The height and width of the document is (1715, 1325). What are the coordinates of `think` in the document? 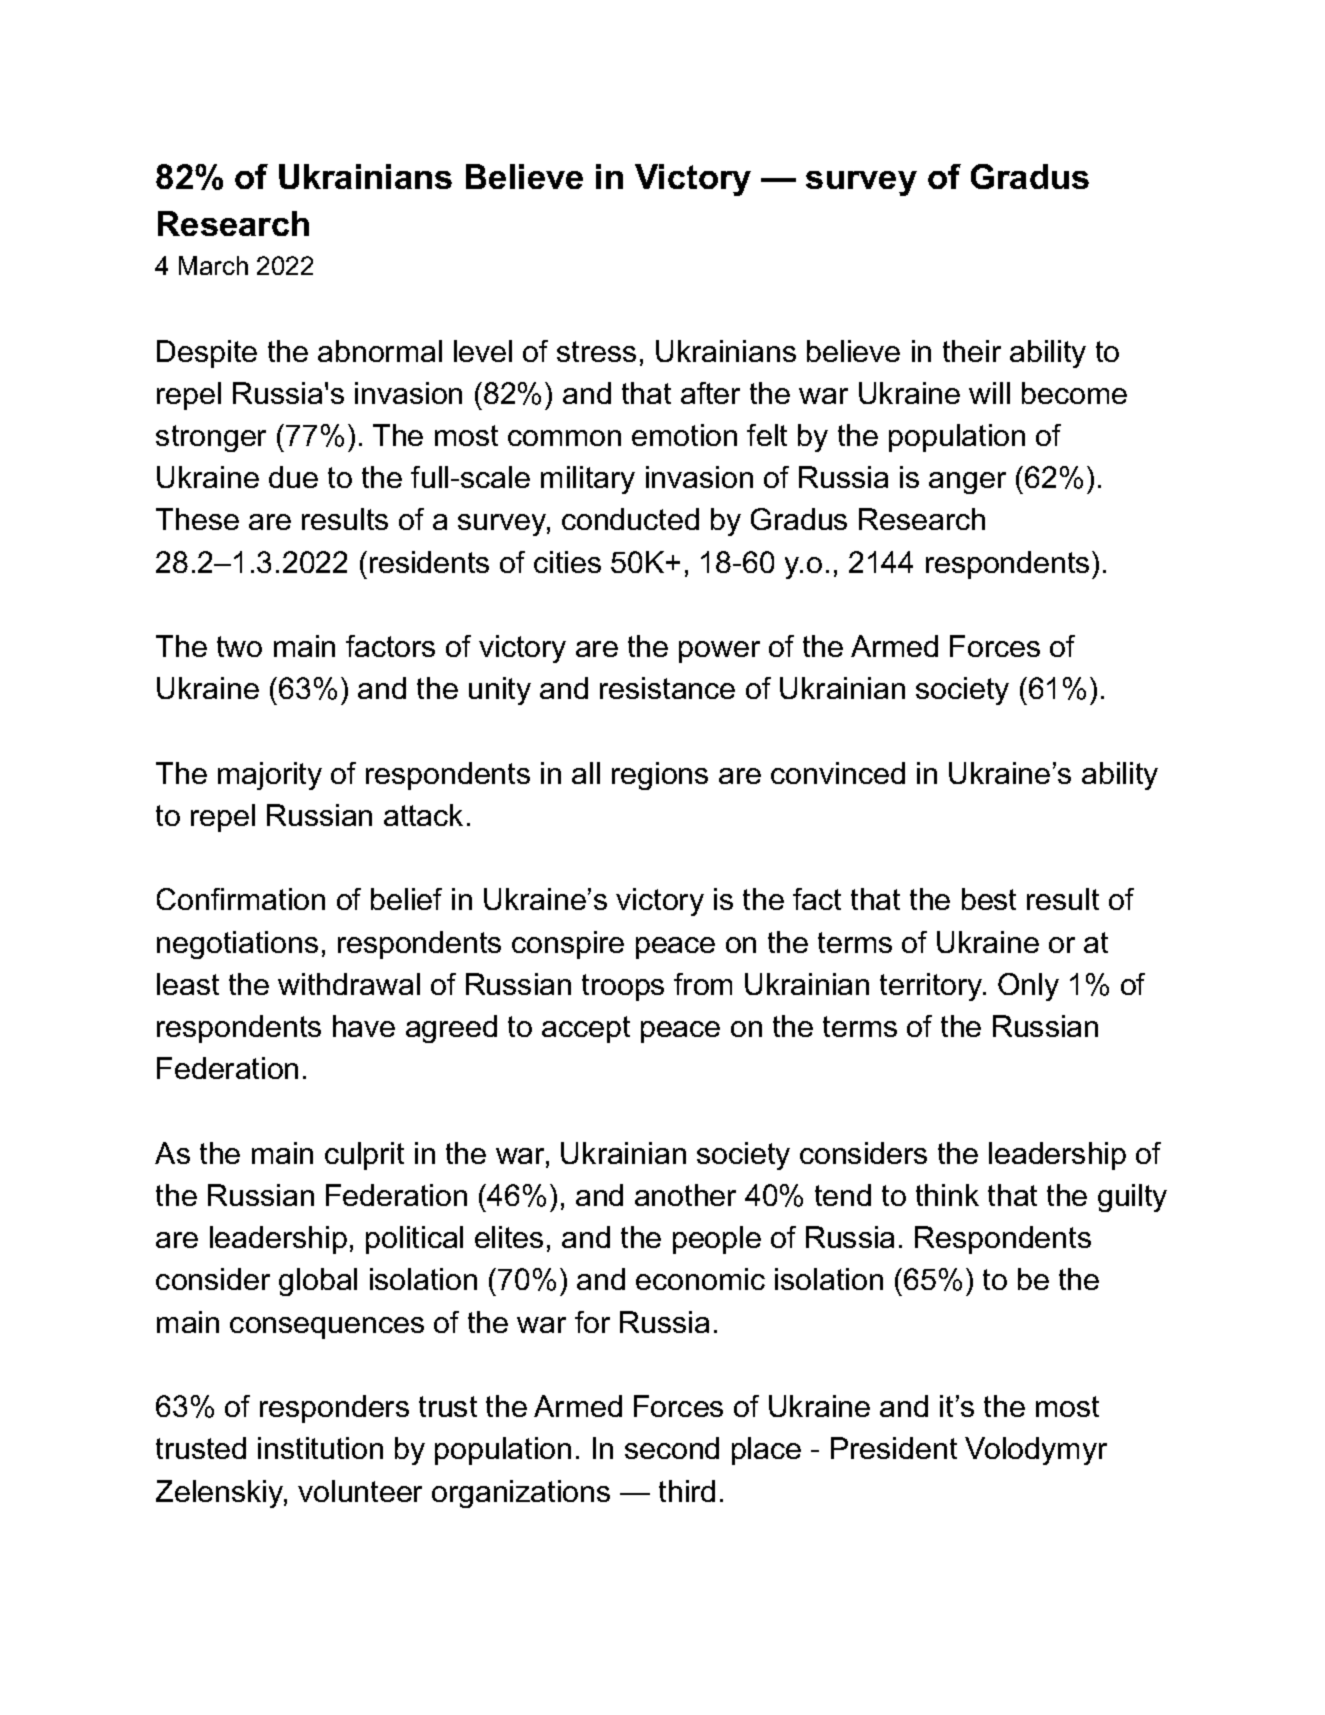 It's located at (947, 1195).
